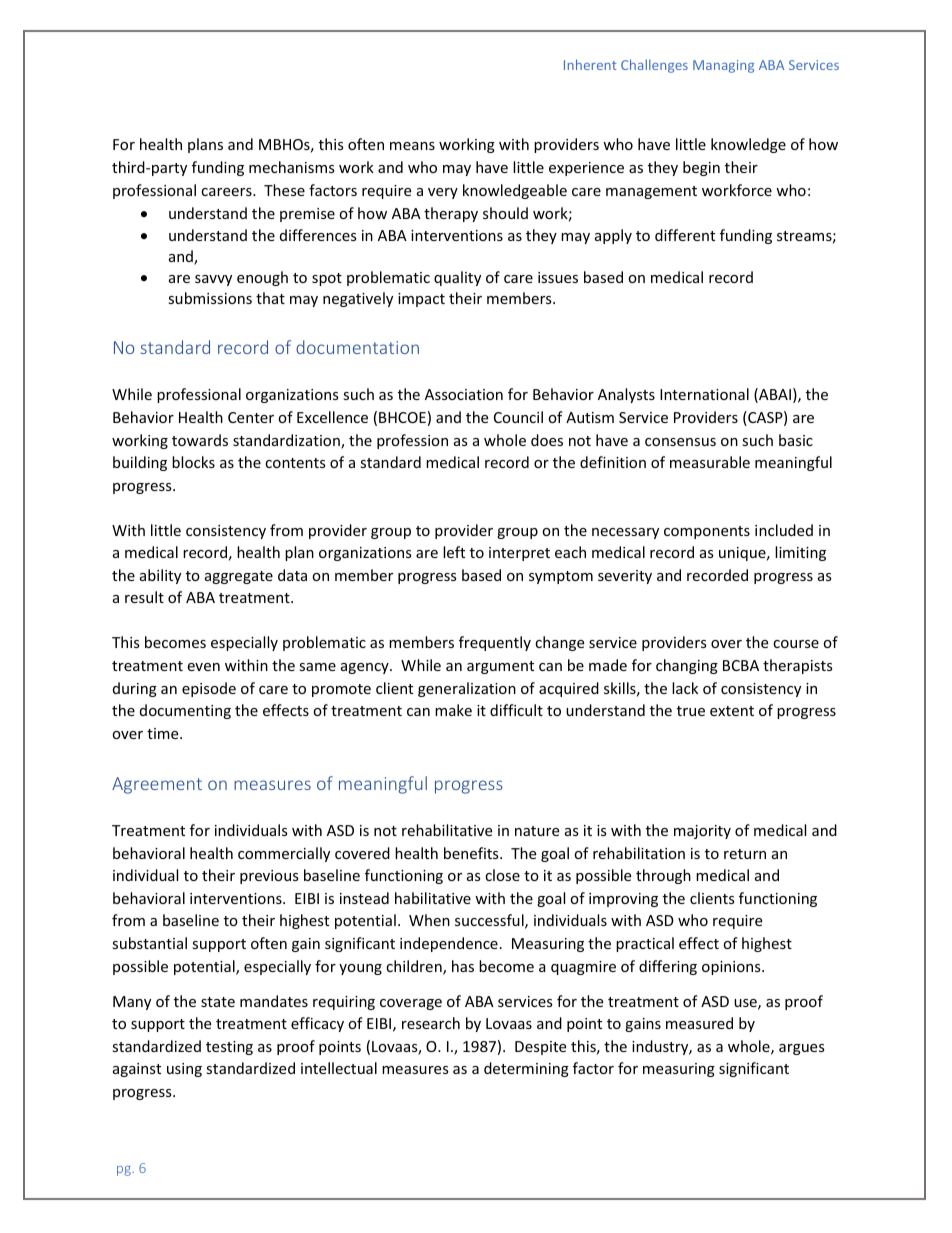 Image resolution: width=952 pixels, height=1233 pixels. I want to click on components, so click(707, 532).
